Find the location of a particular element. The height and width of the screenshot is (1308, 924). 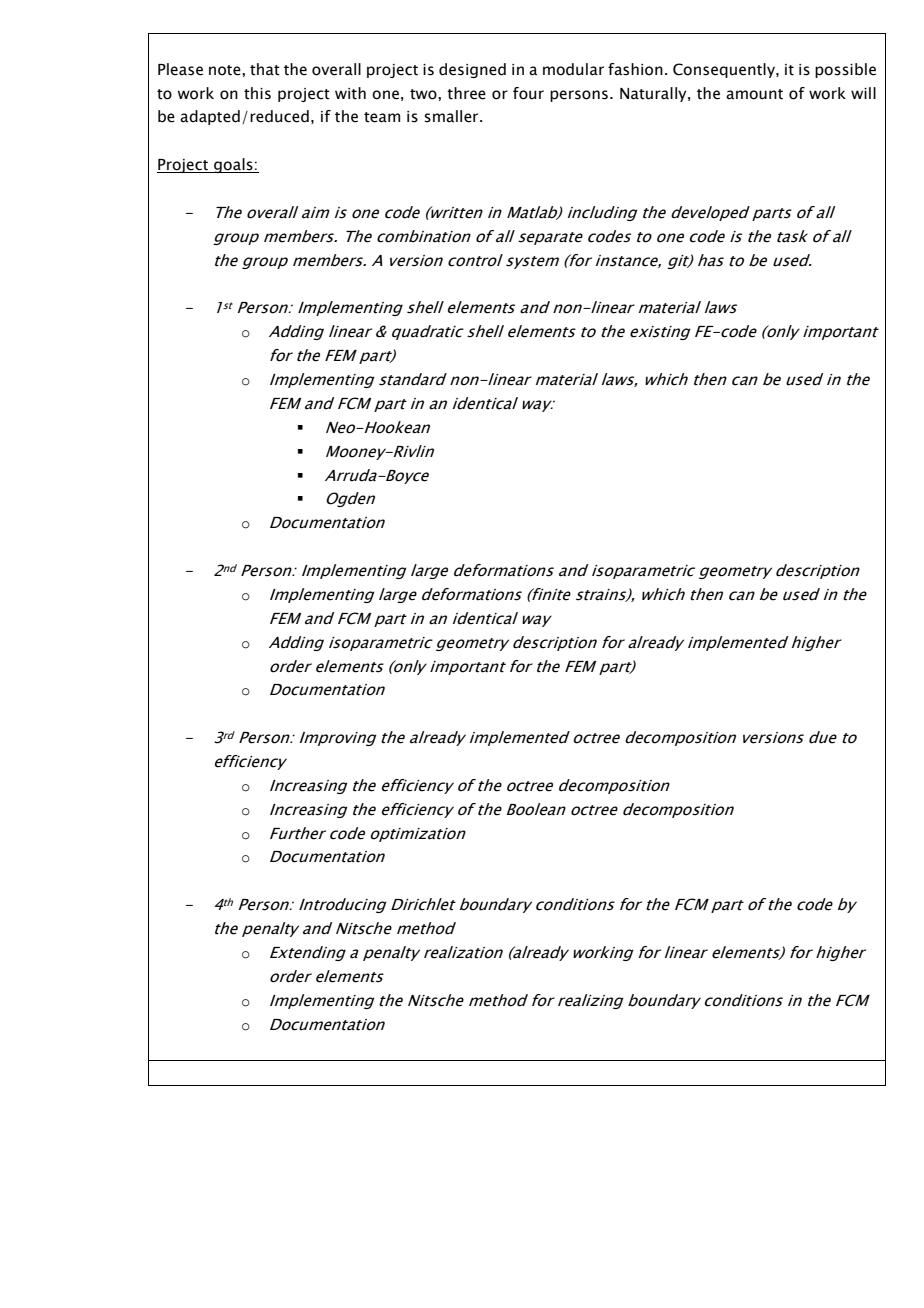

will is located at coordinates (863, 93).
